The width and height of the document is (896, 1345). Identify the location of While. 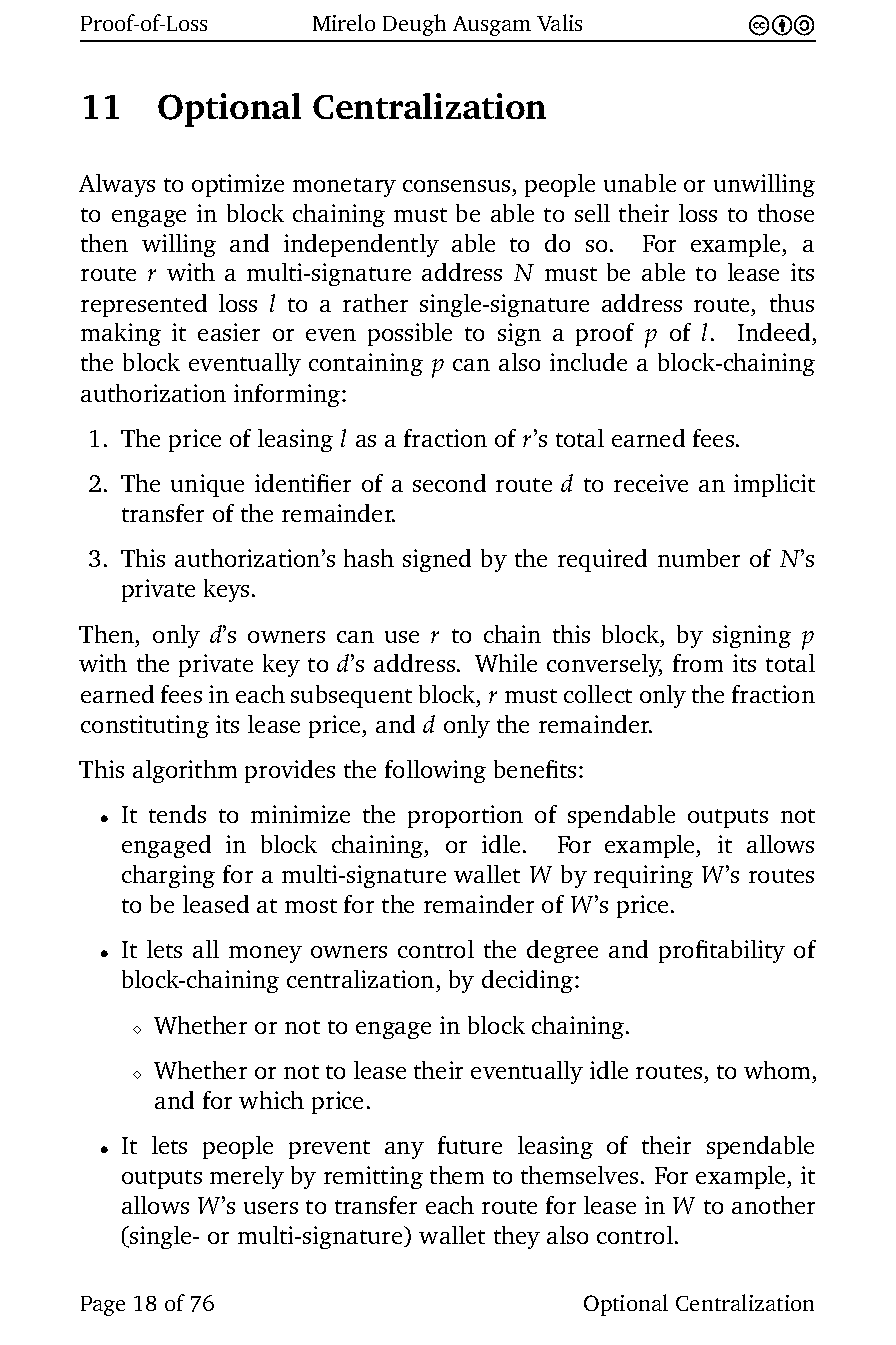
(506, 663).
